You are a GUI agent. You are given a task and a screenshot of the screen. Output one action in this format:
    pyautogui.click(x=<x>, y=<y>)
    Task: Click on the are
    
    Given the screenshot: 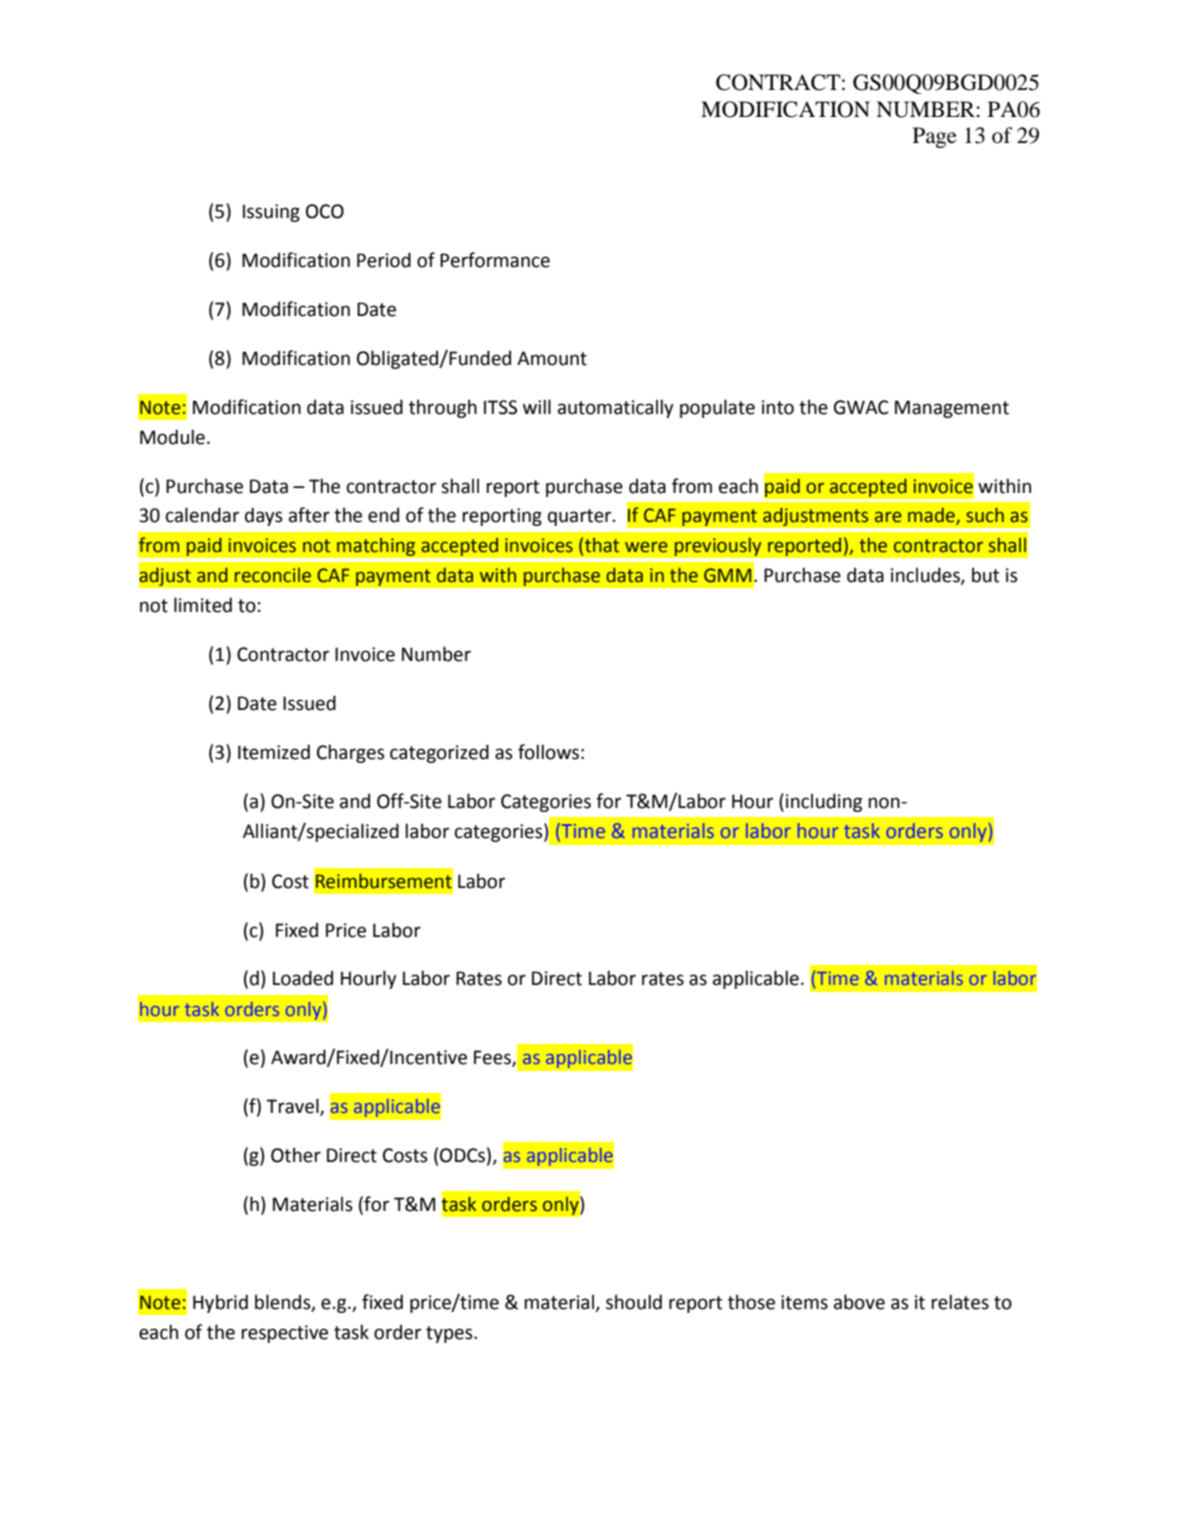 What is the action you would take?
    pyautogui.click(x=888, y=517)
